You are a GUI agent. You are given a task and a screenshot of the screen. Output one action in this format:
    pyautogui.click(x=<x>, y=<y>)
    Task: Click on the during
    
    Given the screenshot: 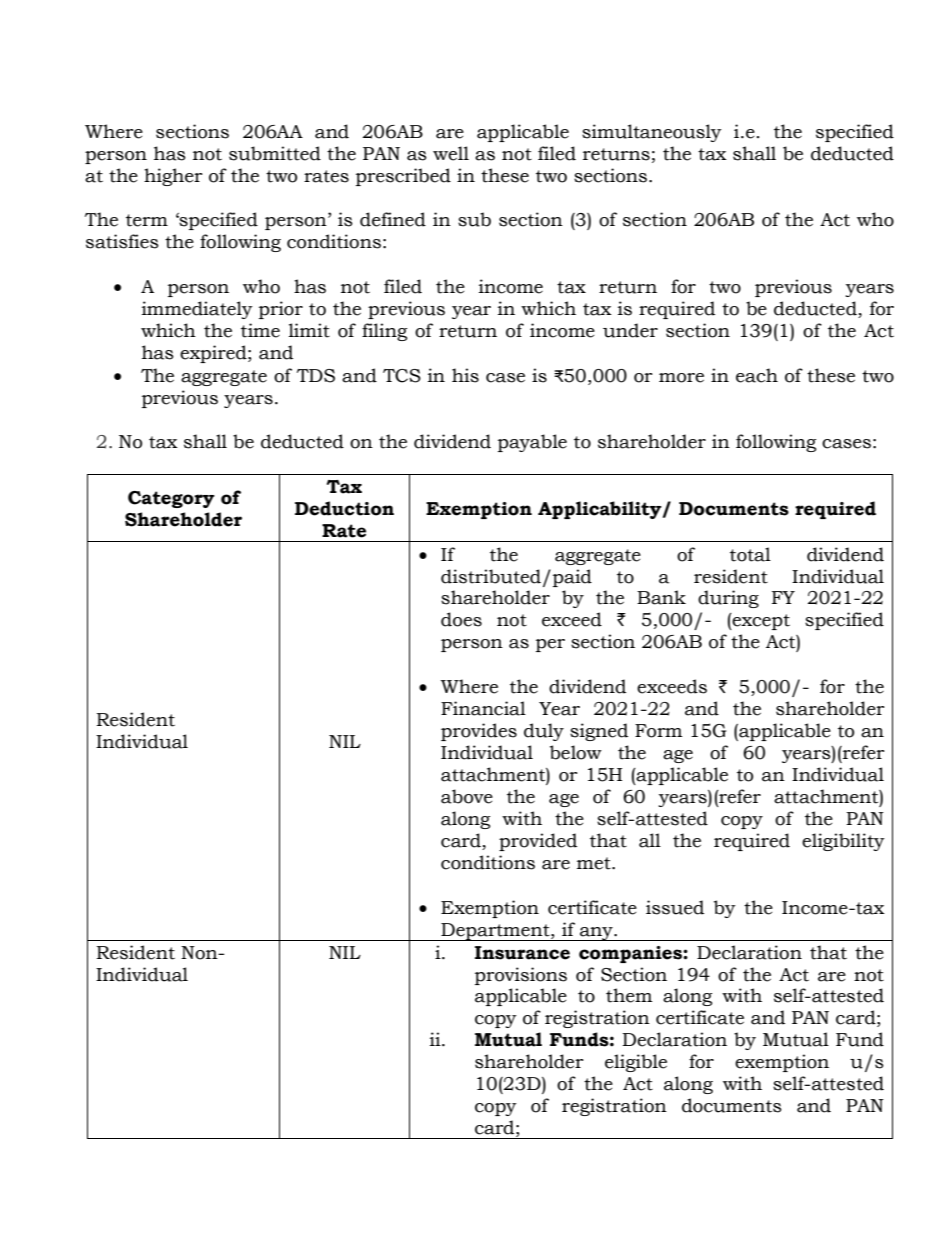 What is the action you would take?
    pyautogui.click(x=728, y=599)
